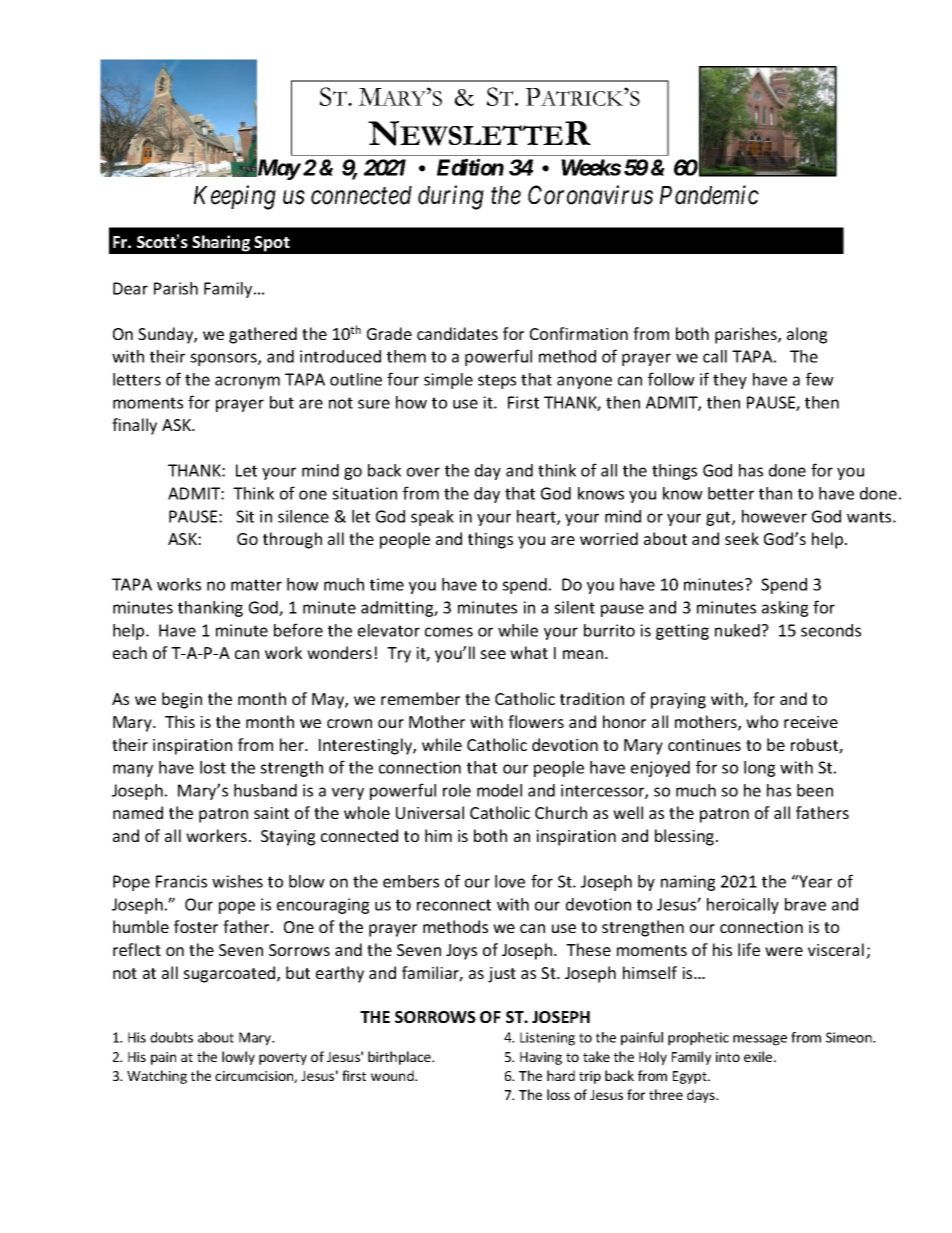  I want to click on exile, so click(759, 1056).
